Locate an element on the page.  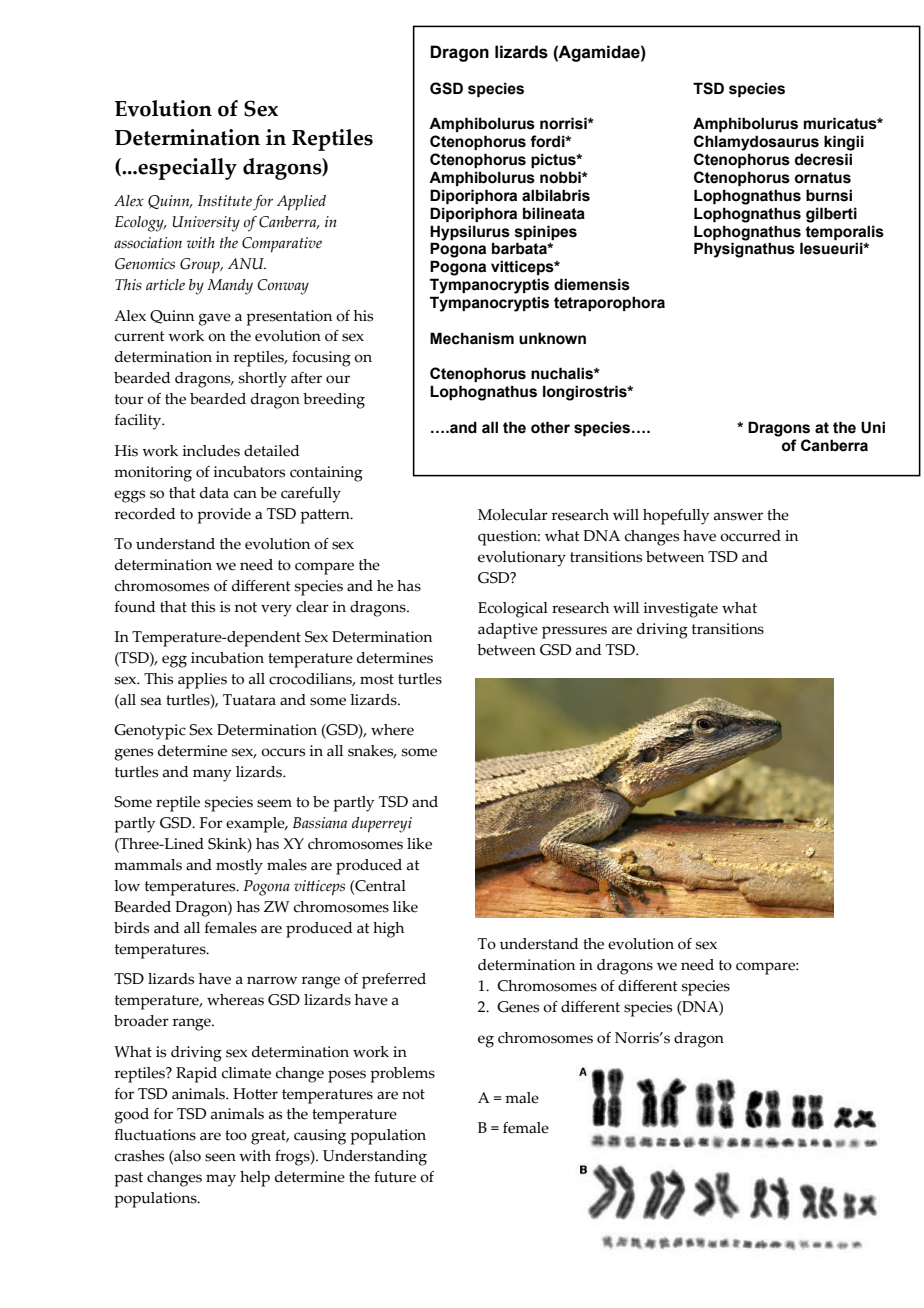
other is located at coordinates (550, 427).
